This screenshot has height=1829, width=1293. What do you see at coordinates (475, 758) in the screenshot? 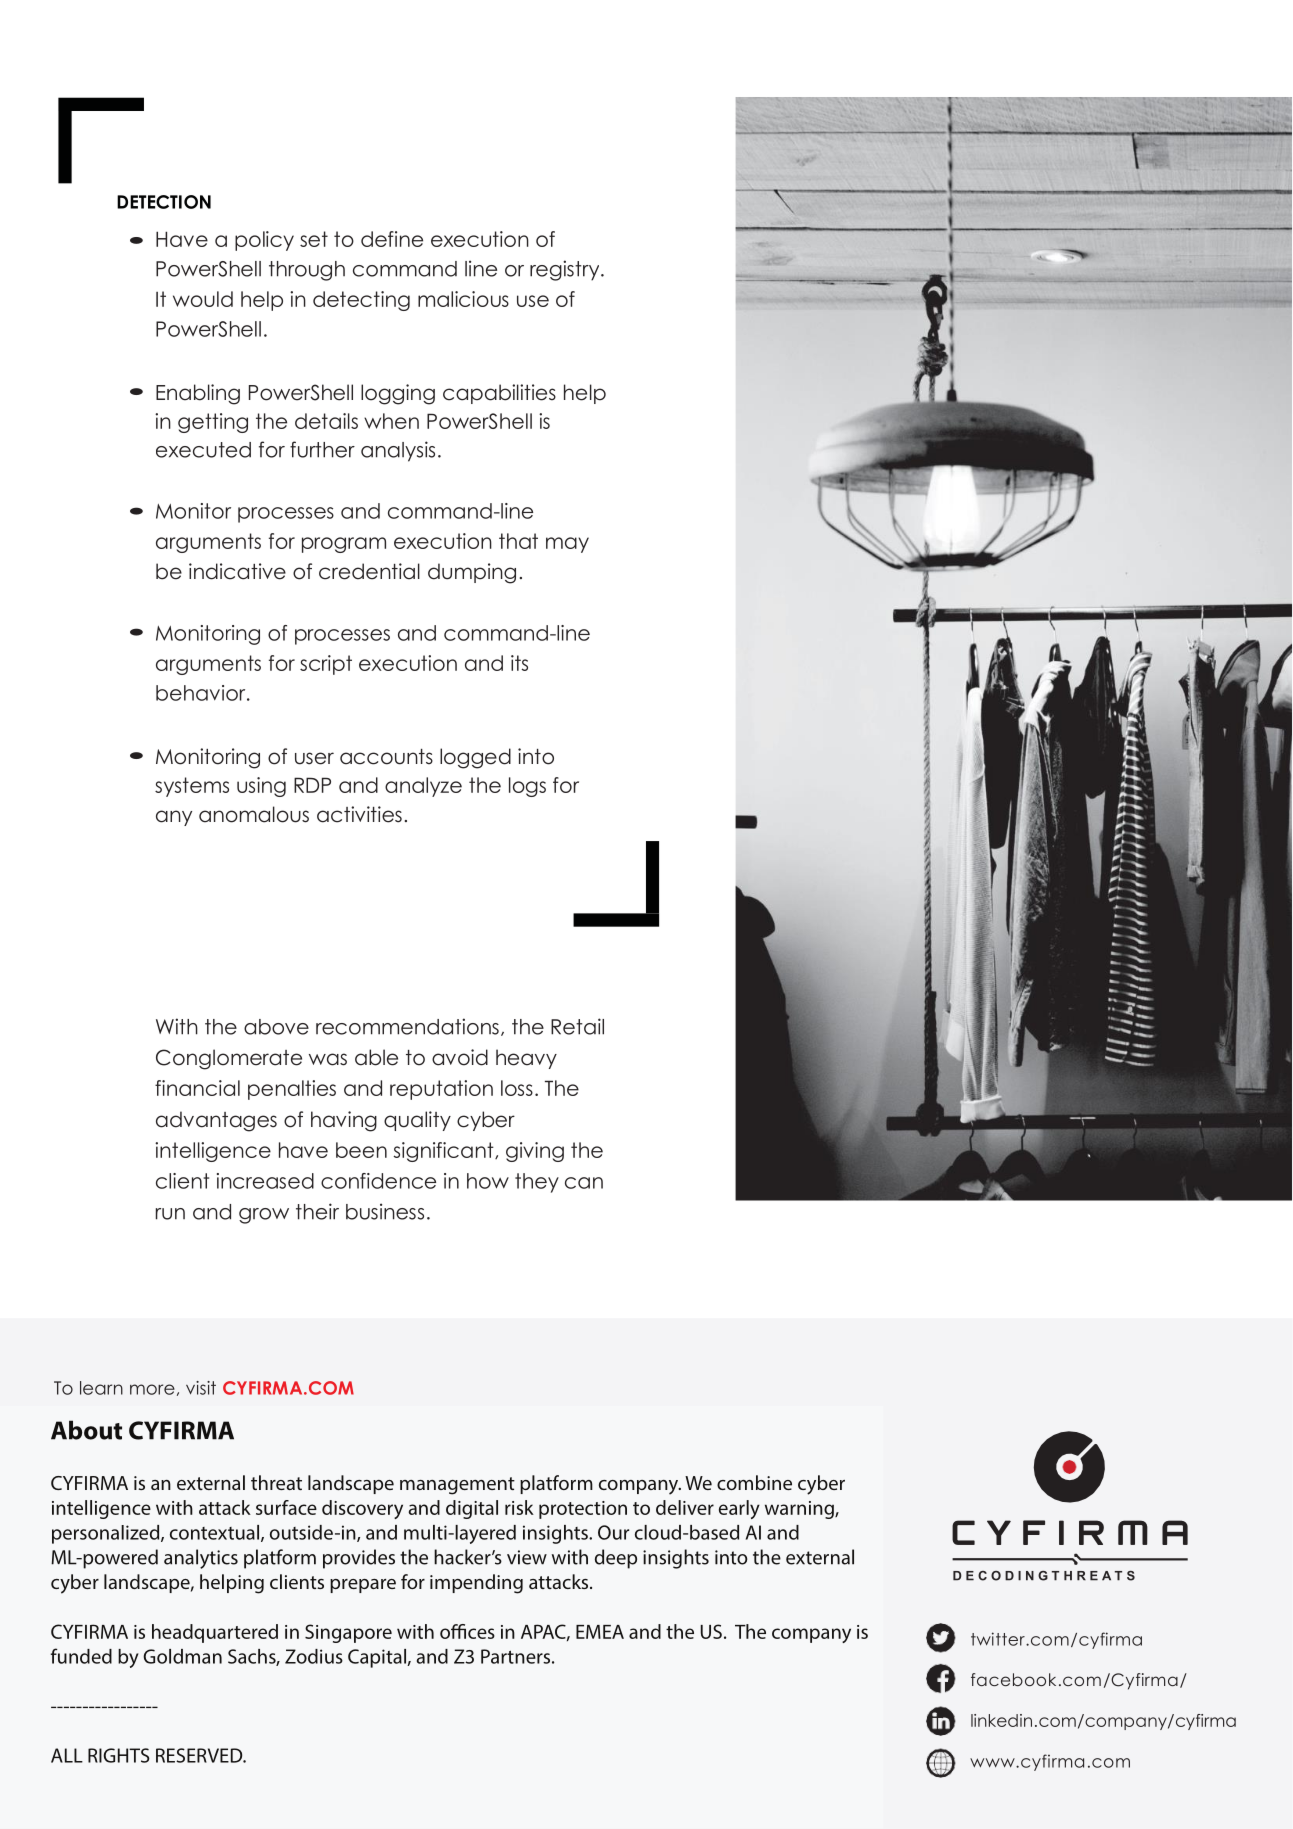
I see `logged` at bounding box center [475, 758].
